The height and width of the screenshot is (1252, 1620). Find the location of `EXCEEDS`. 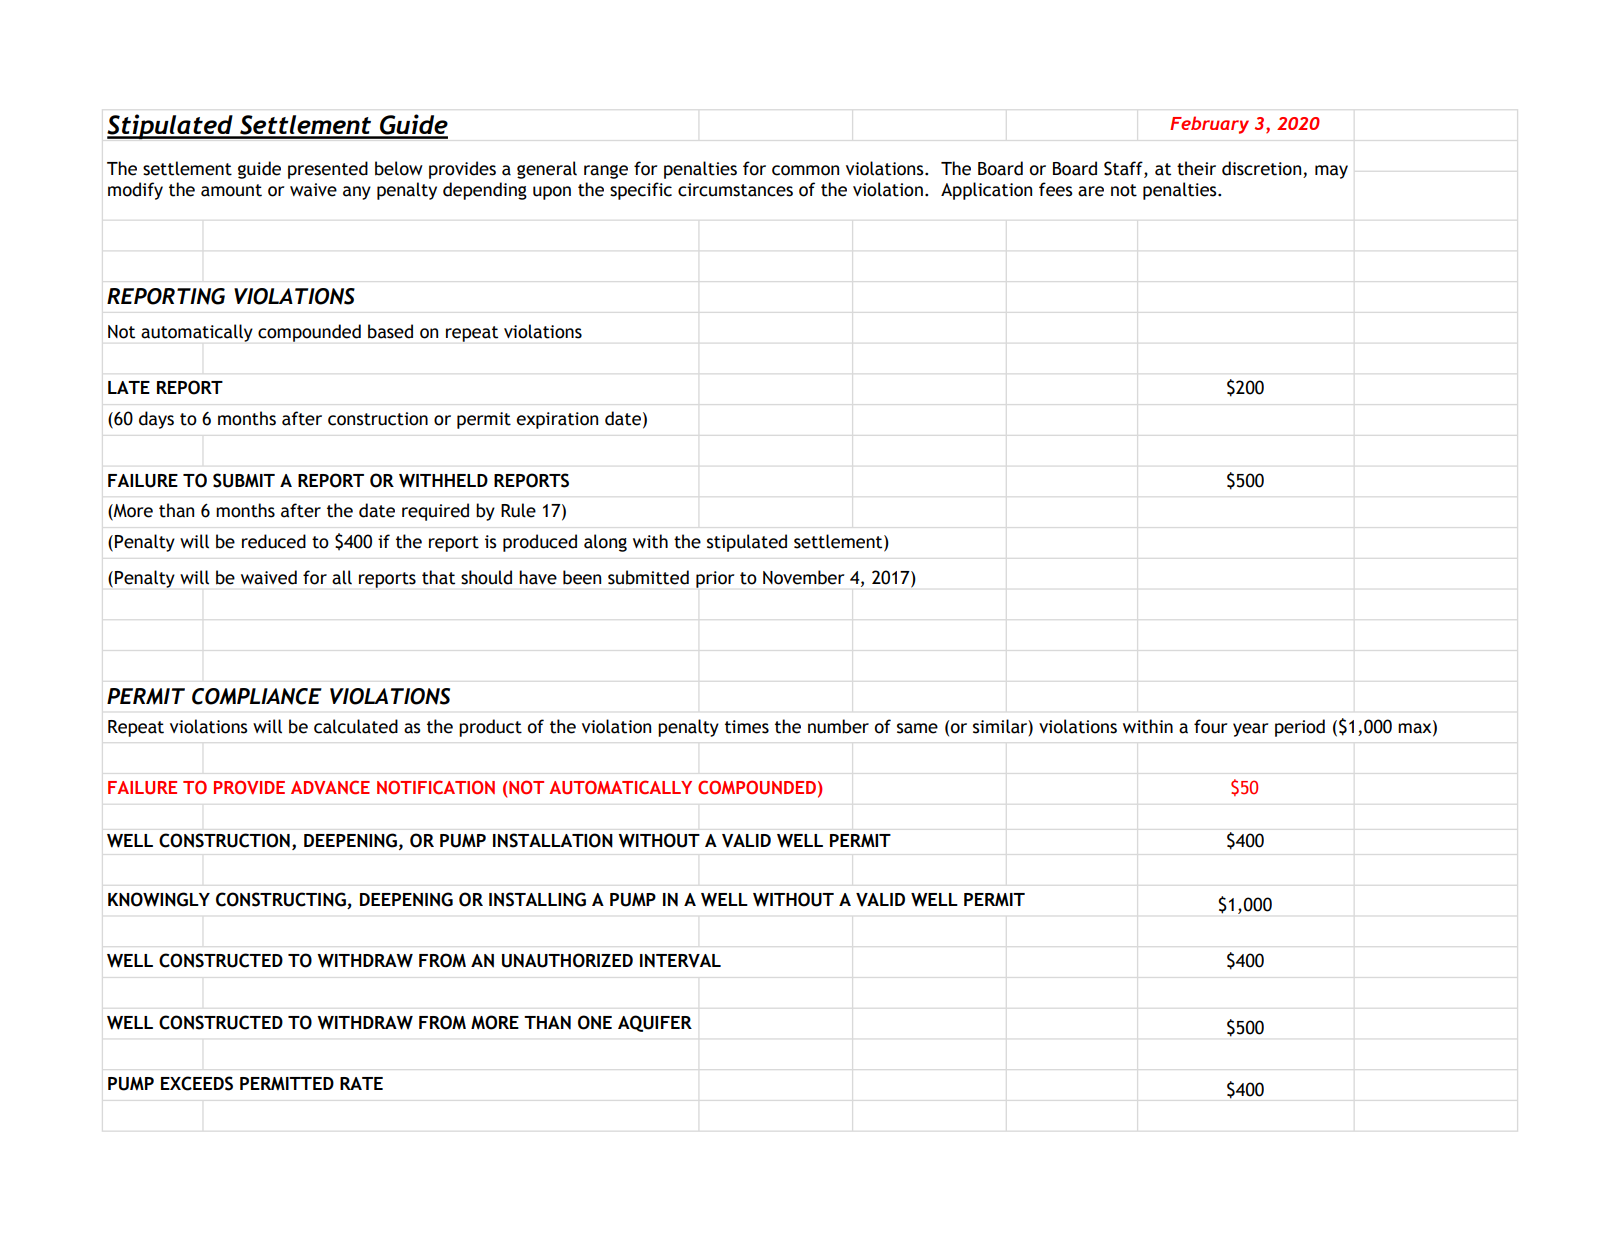

EXCEEDS is located at coordinates (197, 1083).
